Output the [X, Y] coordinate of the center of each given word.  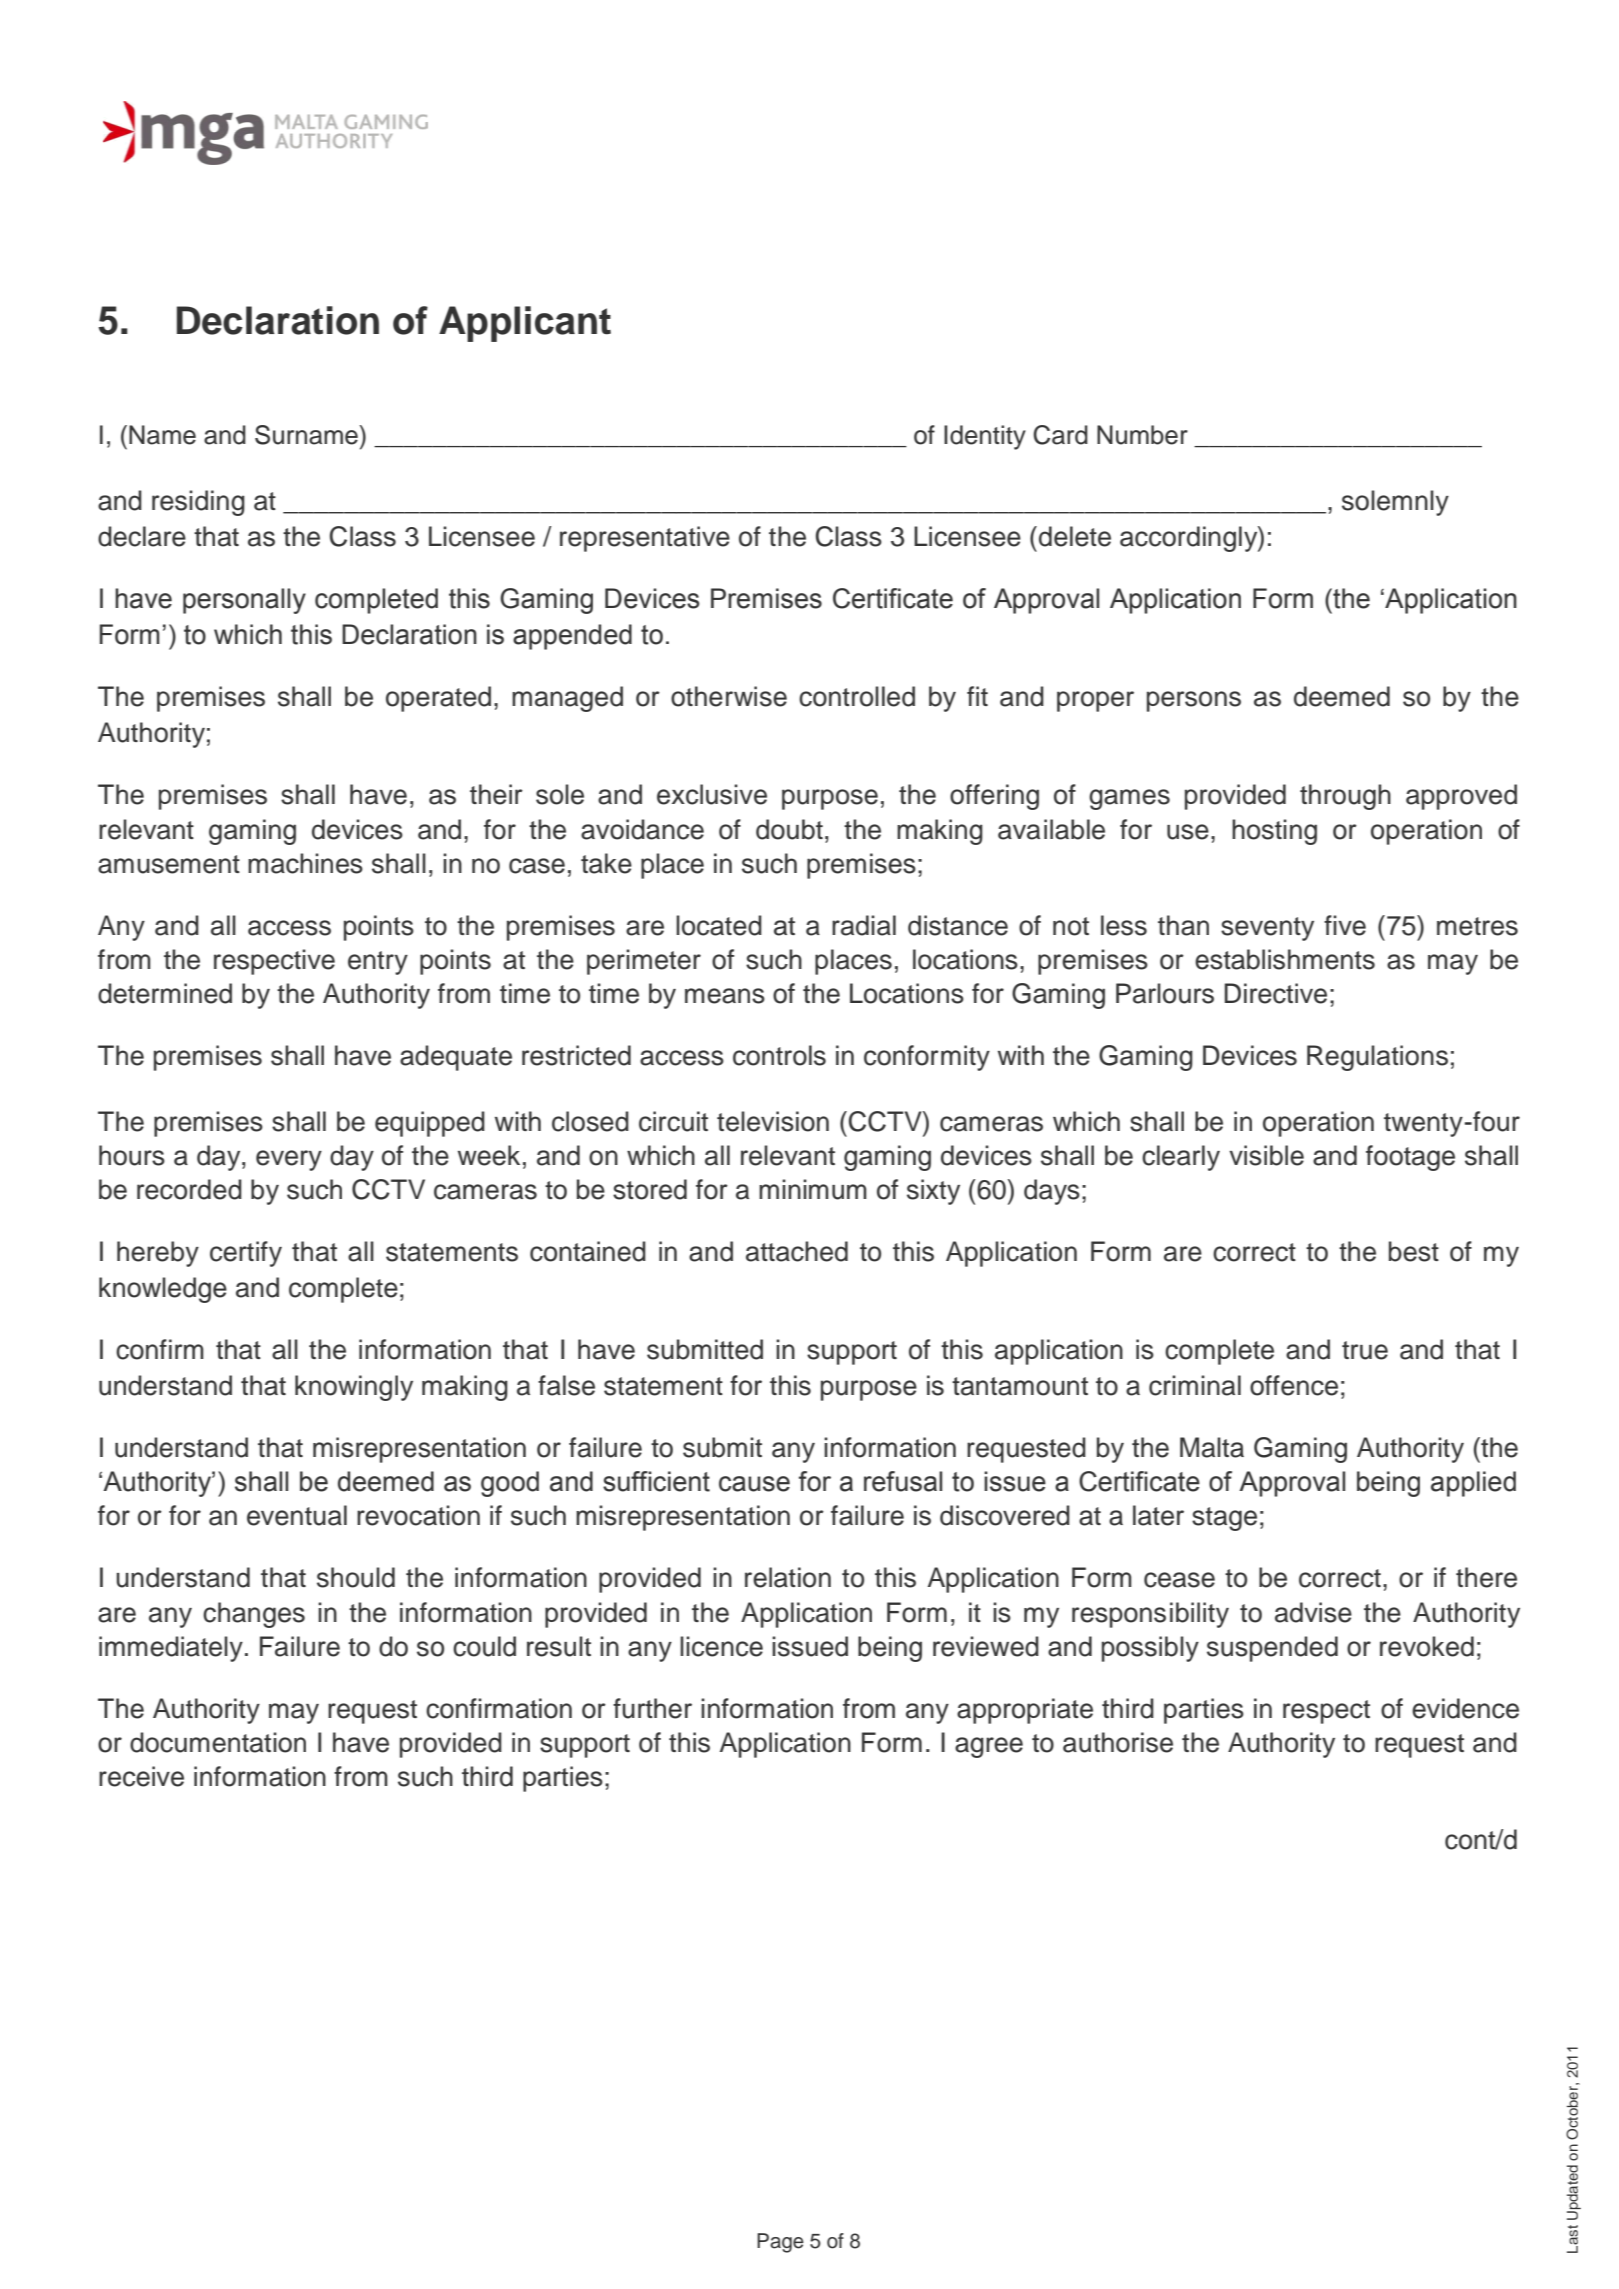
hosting [1274, 832]
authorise [1118, 1742]
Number [1142, 435]
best [1414, 1251]
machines [305, 863]
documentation [218, 1742]
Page [780, 2243]
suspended [1272, 1649]
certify [246, 1254]
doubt [789, 829]
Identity [985, 437]
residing [198, 503]
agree [989, 1747]
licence [721, 1646]
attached [797, 1251]
